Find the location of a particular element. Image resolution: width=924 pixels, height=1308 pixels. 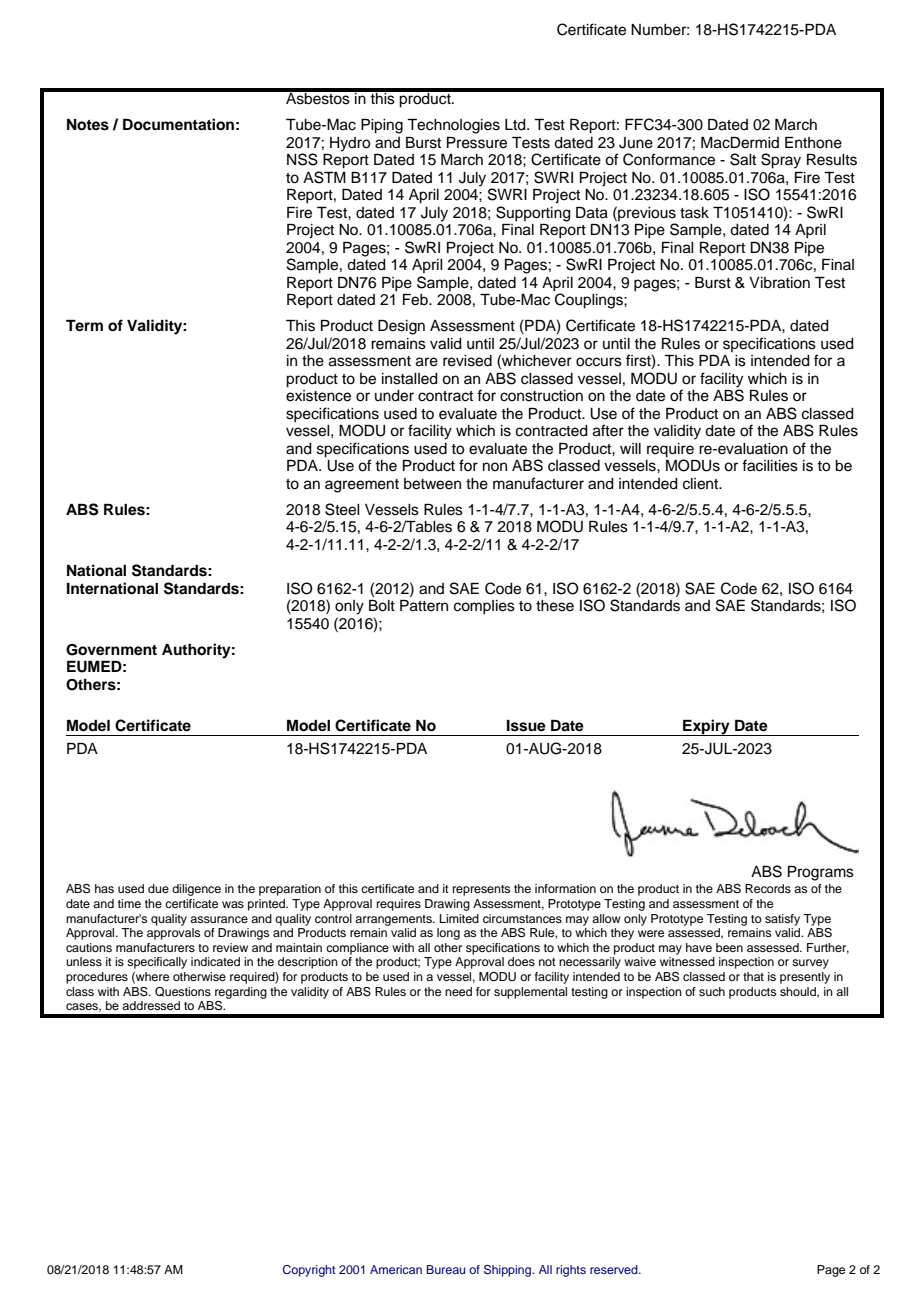

Salt is located at coordinates (743, 159).
